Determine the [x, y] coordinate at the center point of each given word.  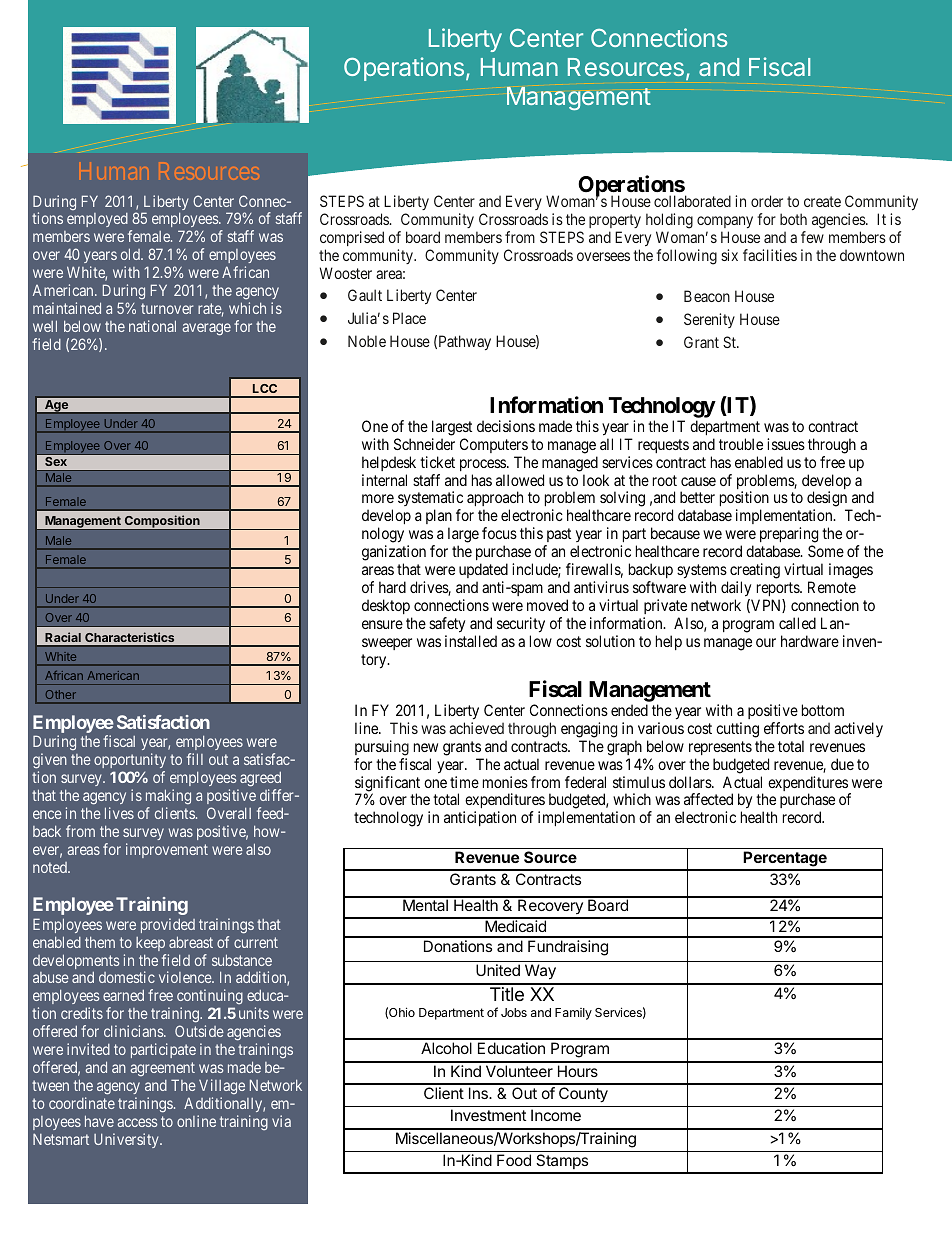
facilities [770, 255]
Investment [488, 1115]
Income [556, 1115]
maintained [67, 308]
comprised [352, 238]
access [137, 1122]
